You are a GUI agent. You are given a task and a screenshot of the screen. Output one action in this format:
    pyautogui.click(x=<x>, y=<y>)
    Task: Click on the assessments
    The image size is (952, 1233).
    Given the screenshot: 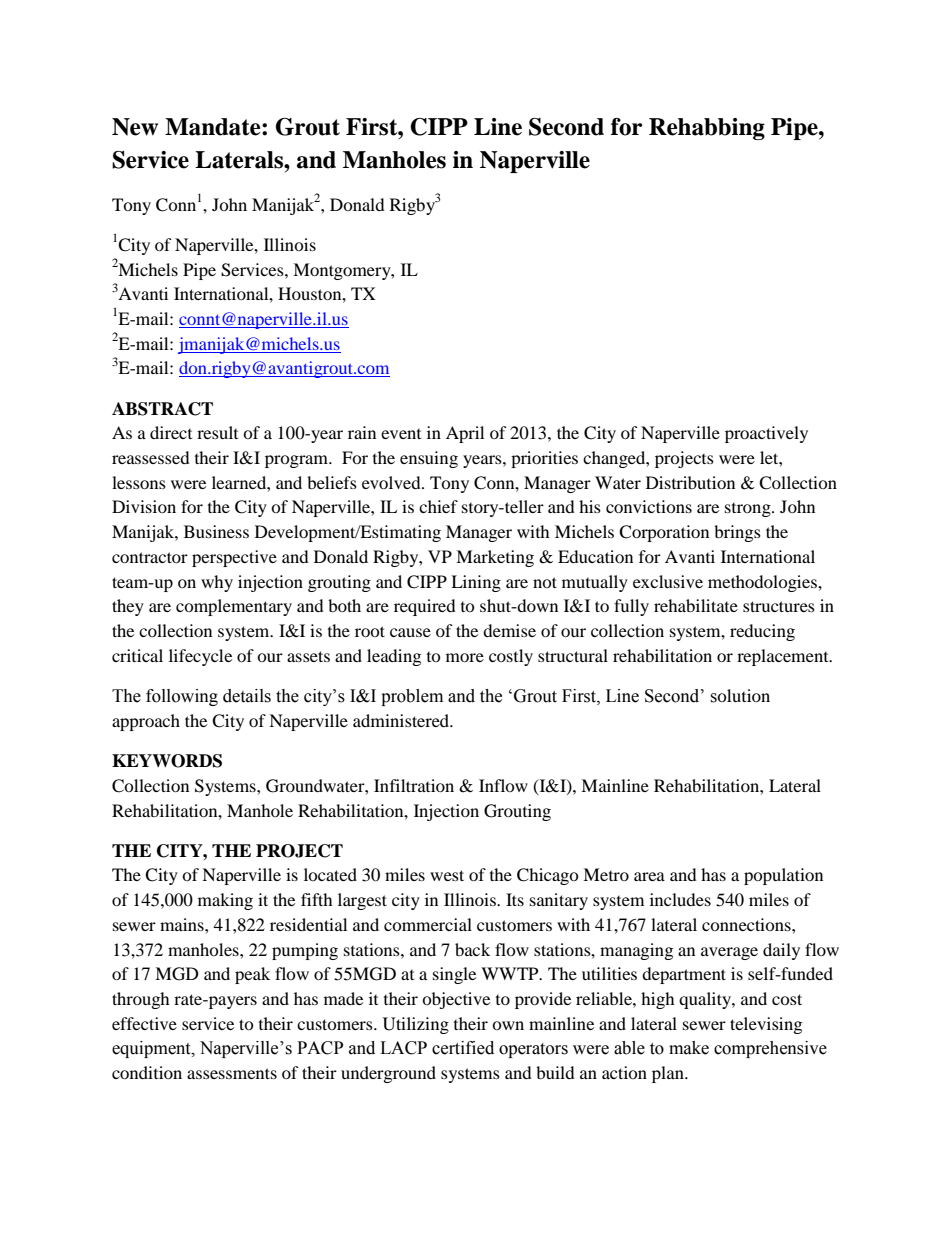 What is the action you would take?
    pyautogui.click(x=232, y=1073)
